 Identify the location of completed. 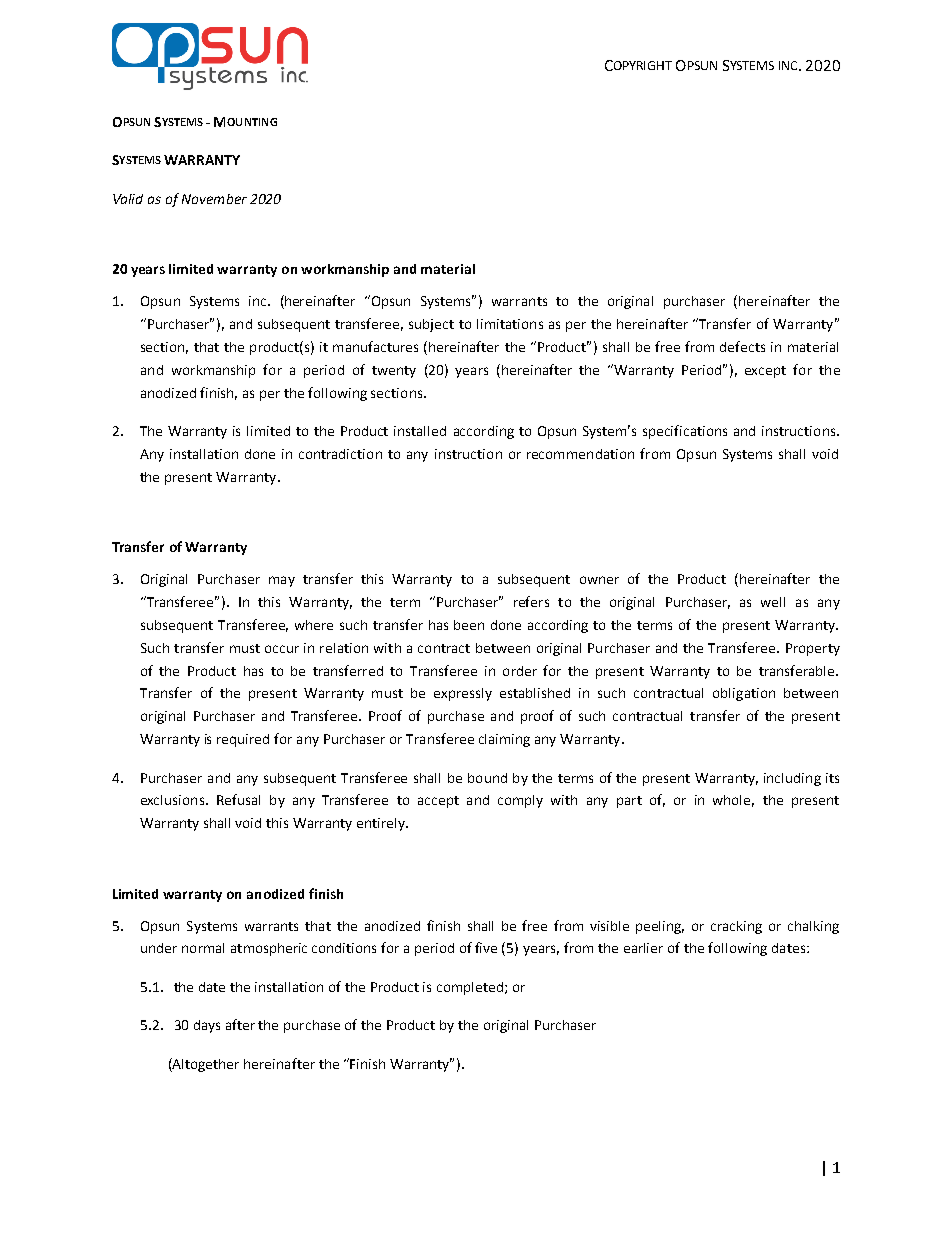
(470, 988).
